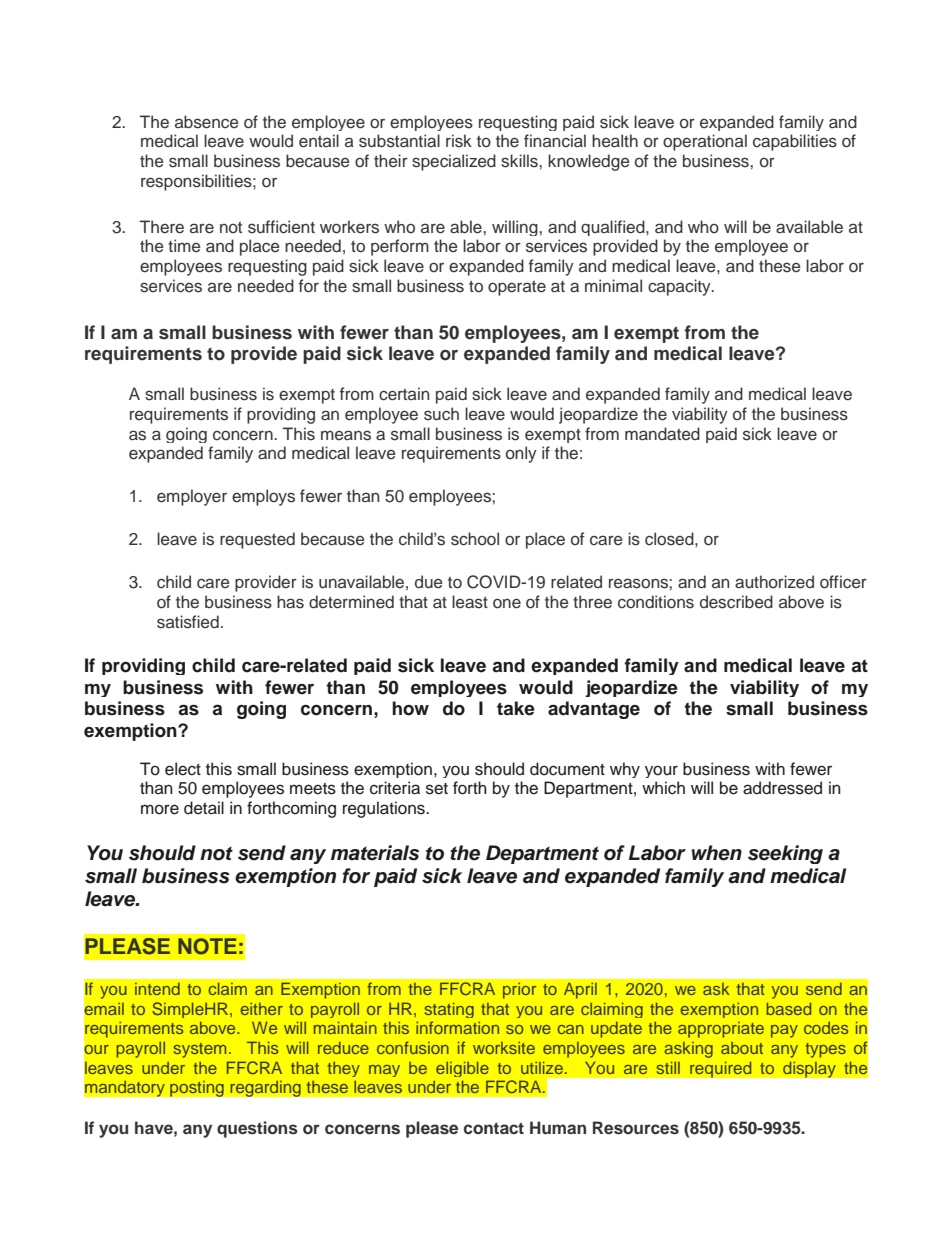 The image size is (952, 1233). I want to click on operate, so click(517, 288).
